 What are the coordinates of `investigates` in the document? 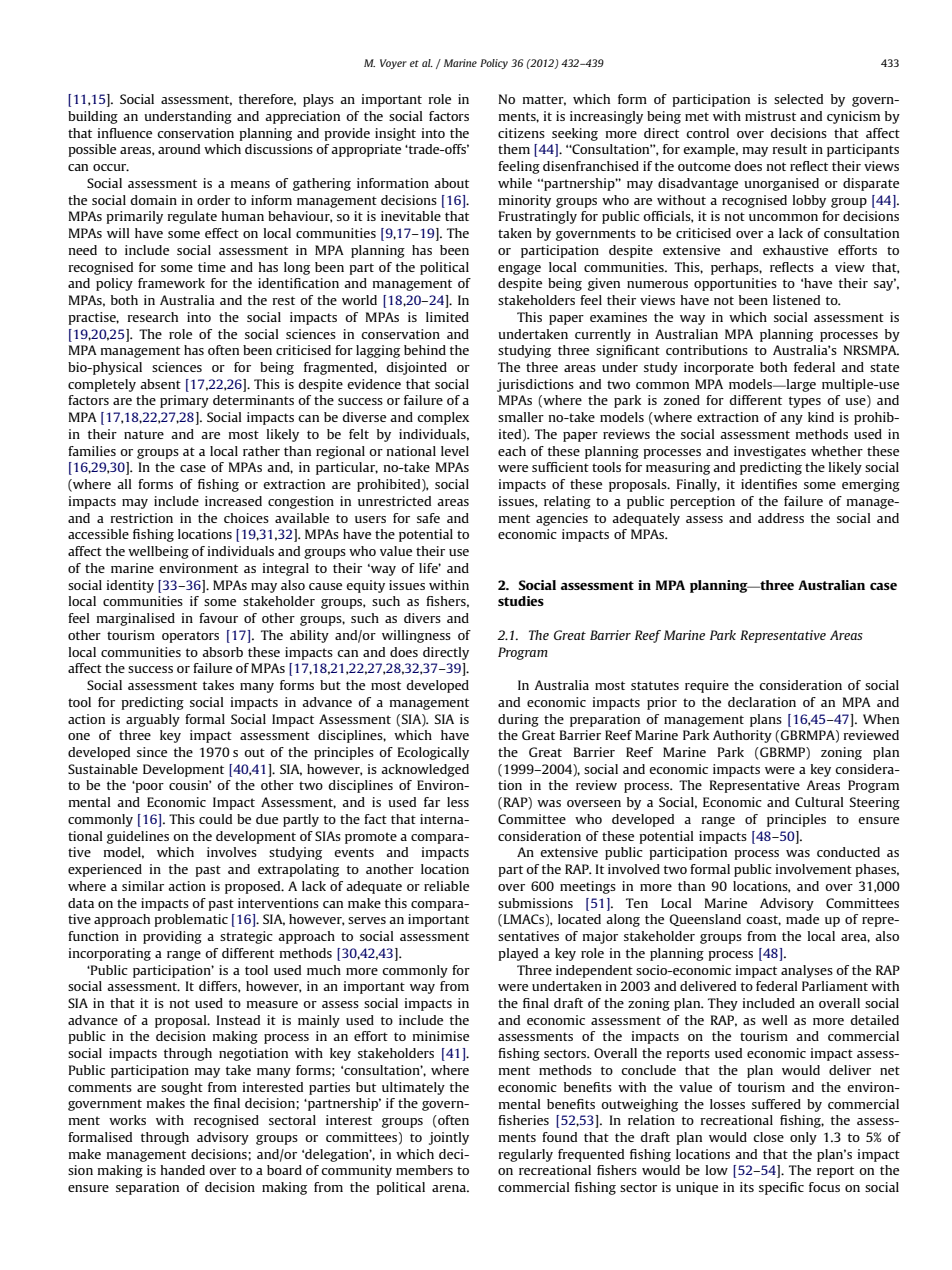 It's located at (770, 452).
